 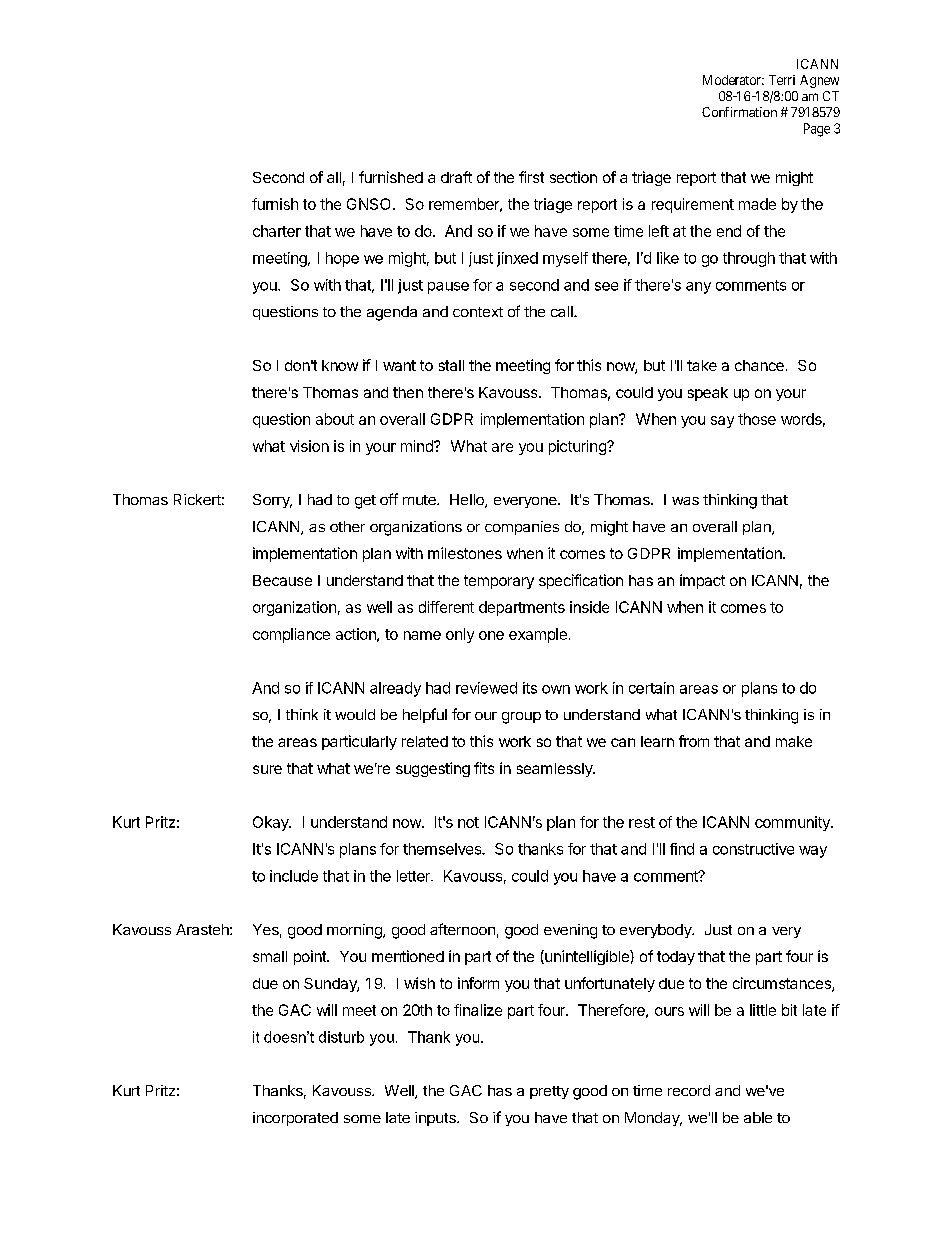 I want to click on would, so click(x=355, y=714).
